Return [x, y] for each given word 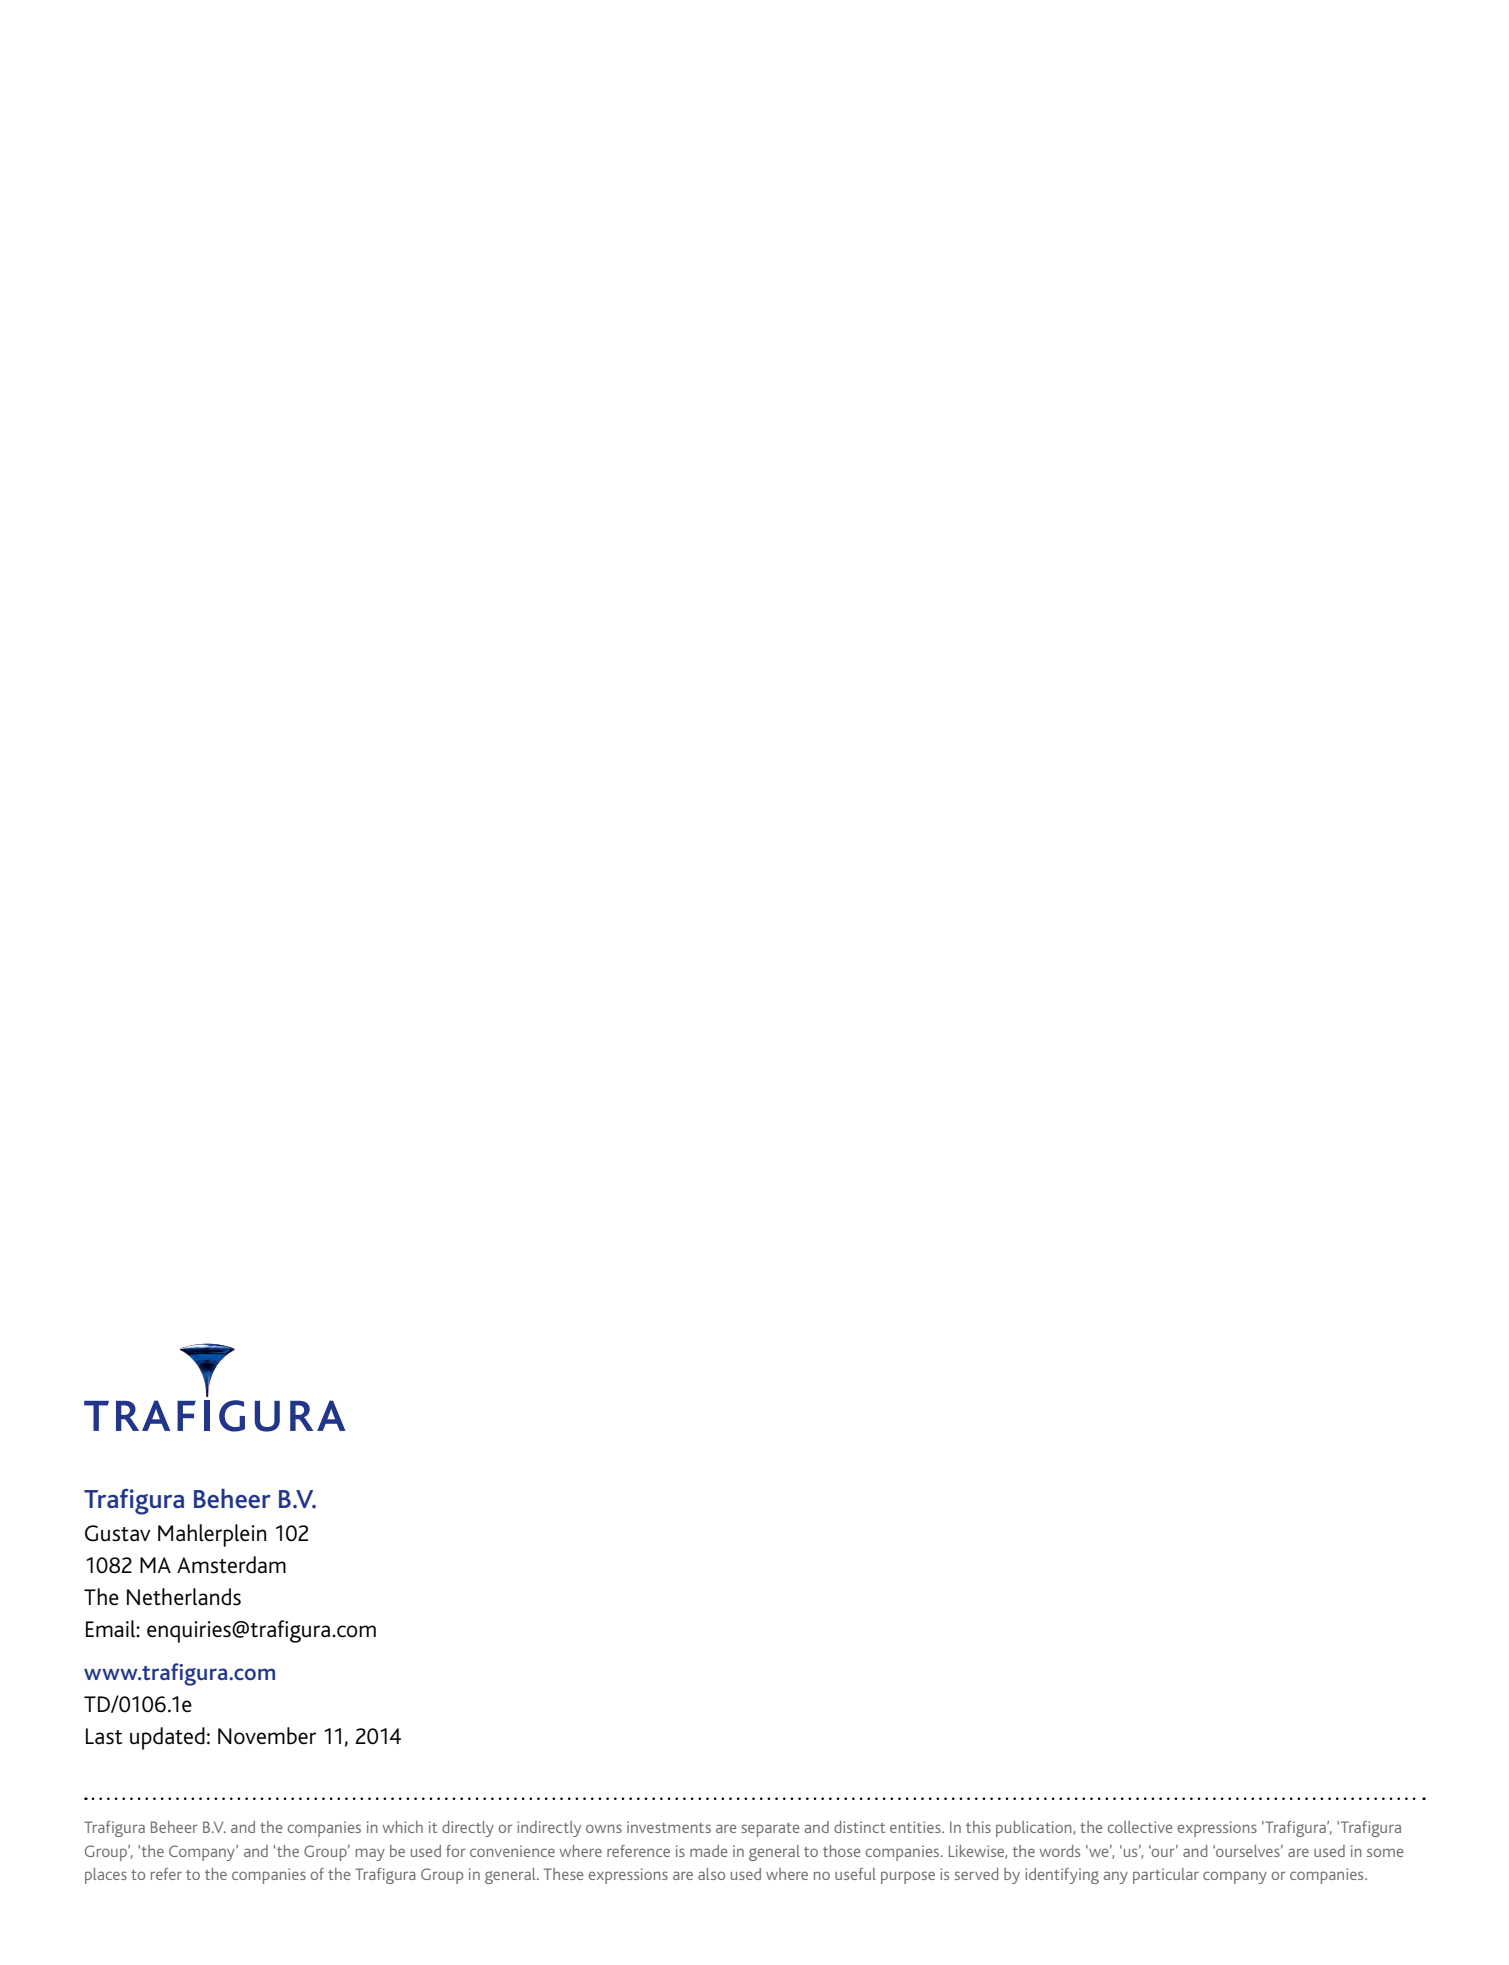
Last [104, 1736]
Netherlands [184, 1597]
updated [167, 1738]
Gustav [118, 1533]
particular [1166, 1876]
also [711, 1874]
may [370, 1854]
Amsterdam [231, 1565]
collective [1140, 1827]
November [267, 1736]
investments [669, 1827]
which [402, 1827]
